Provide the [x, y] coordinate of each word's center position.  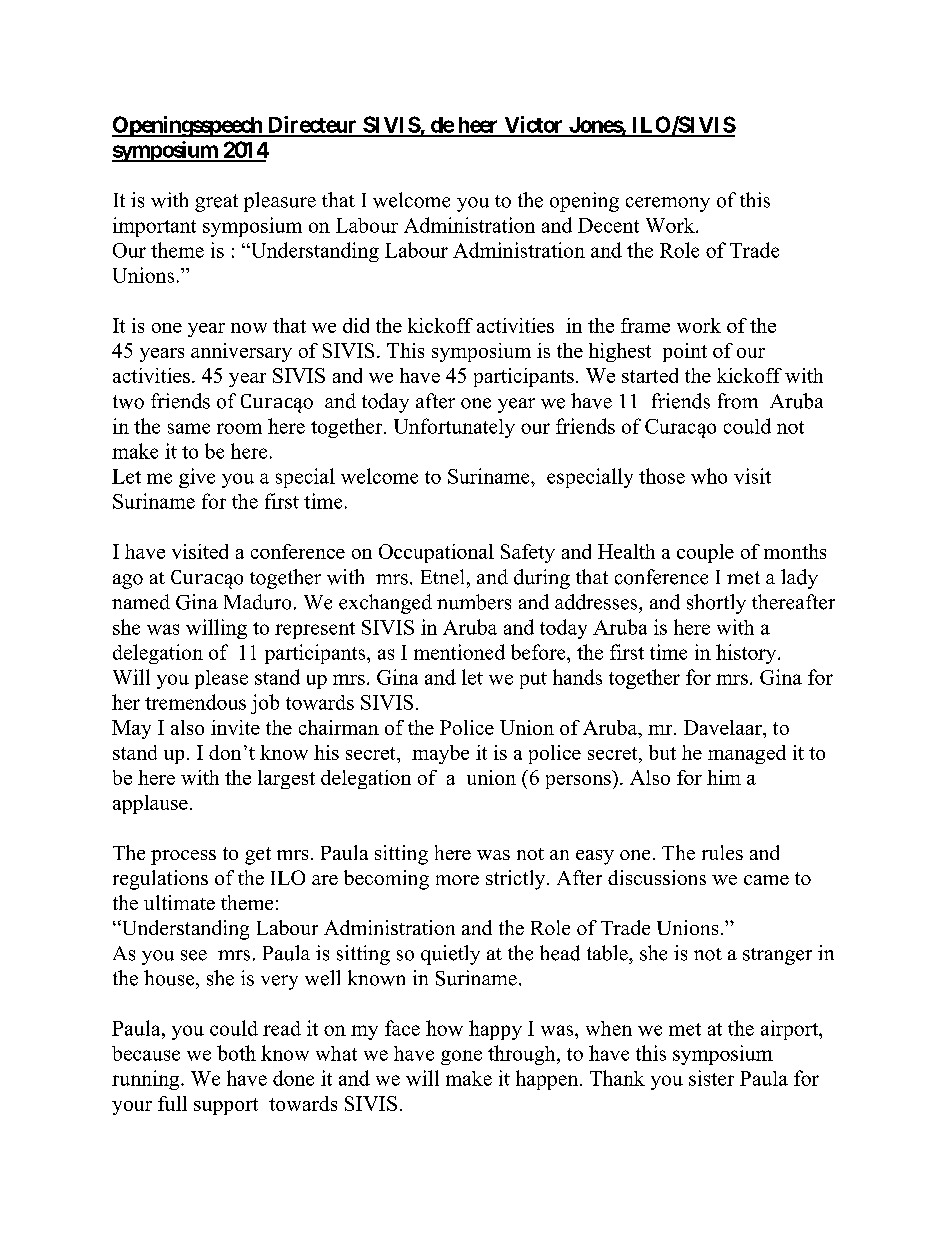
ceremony [668, 204]
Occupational [436, 553]
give [197, 478]
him [724, 777]
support [226, 1106]
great [216, 203]
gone [461, 1057]
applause [150, 804]
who [709, 476]
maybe [440, 754]
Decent [608, 225]
